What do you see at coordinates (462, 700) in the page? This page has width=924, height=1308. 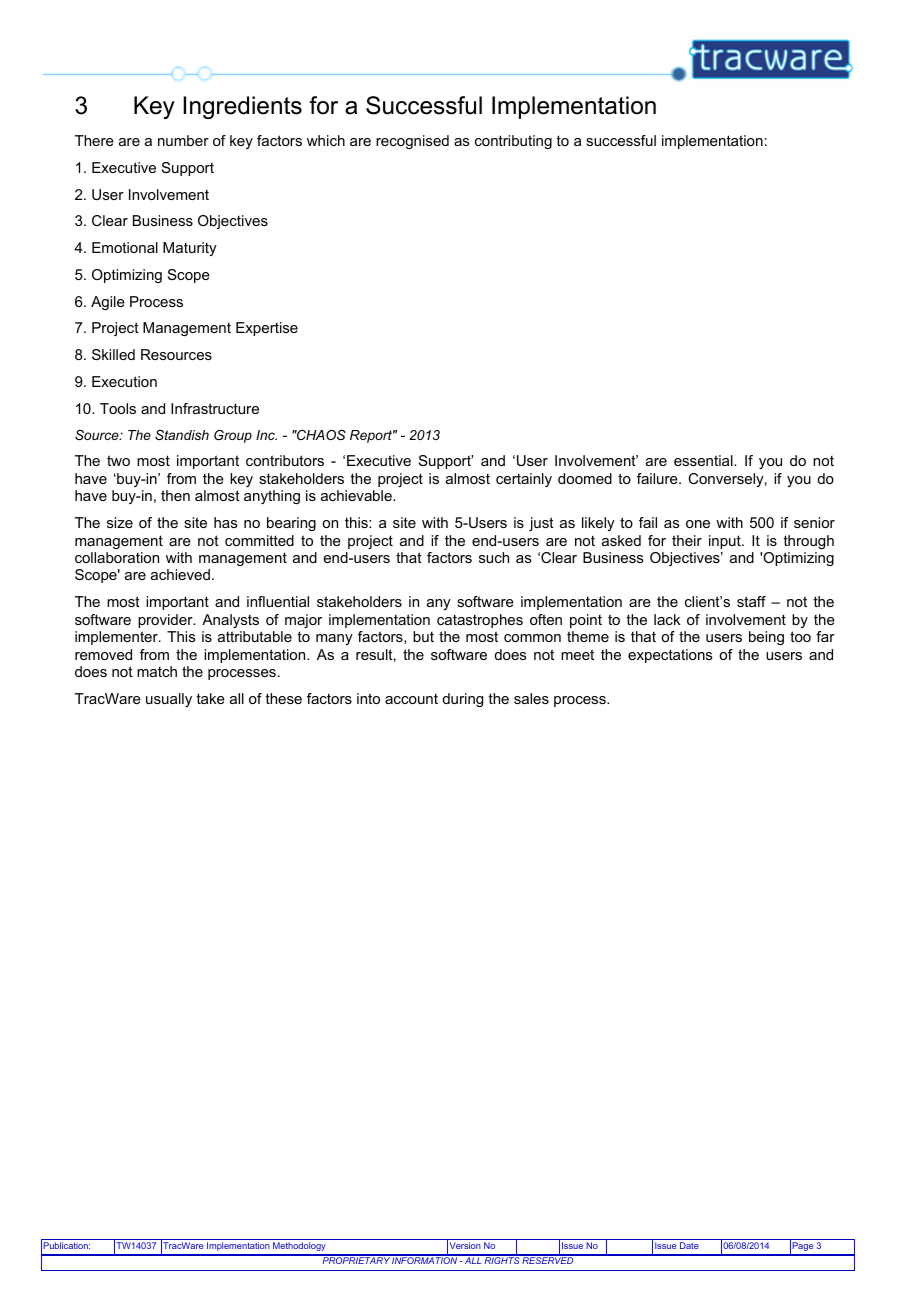 I see `during` at bounding box center [462, 700].
